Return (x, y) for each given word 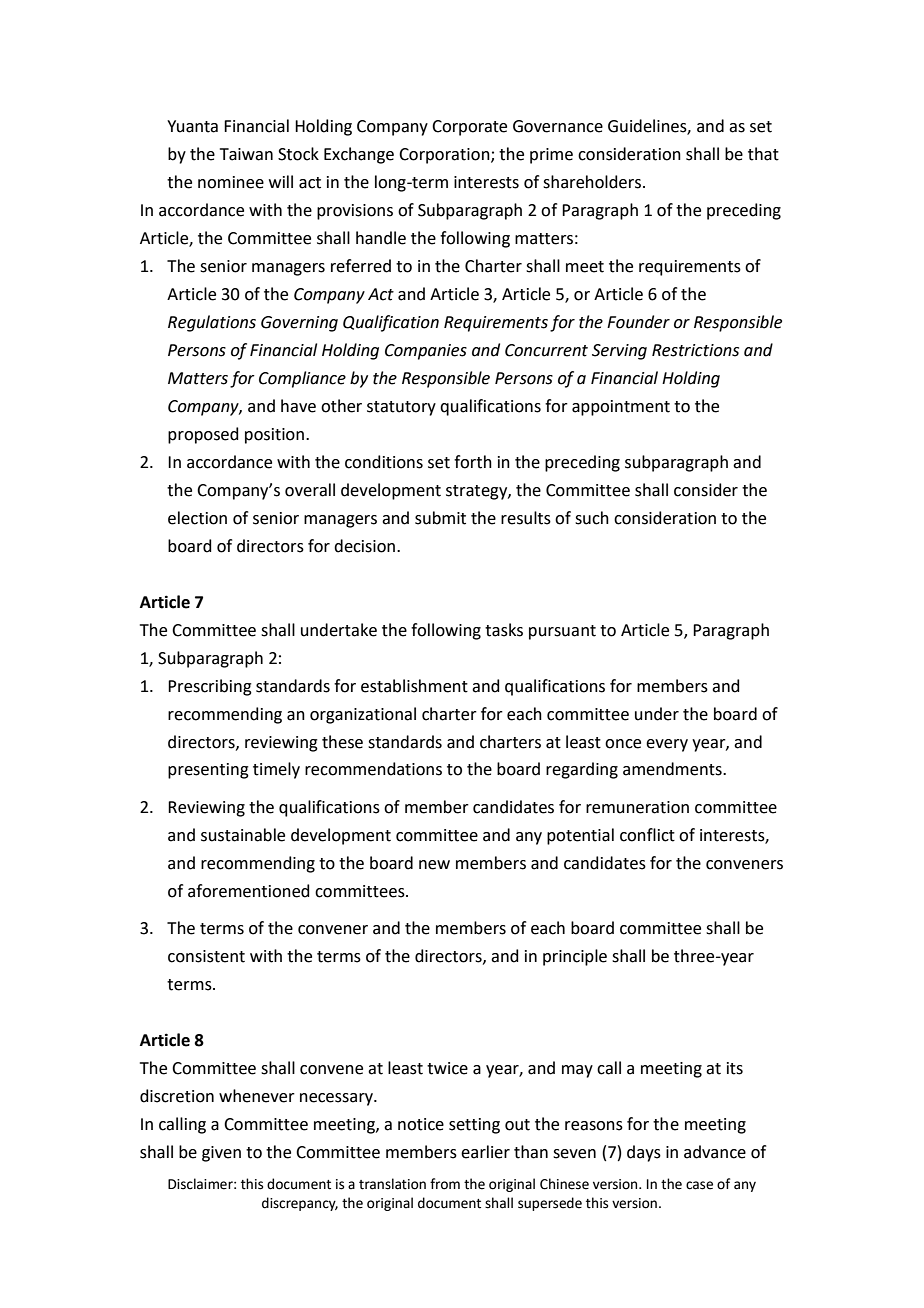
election (197, 518)
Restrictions (695, 350)
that (763, 154)
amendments (673, 769)
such (592, 518)
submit (440, 518)
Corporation (445, 156)
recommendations (373, 769)
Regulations (212, 323)
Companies (426, 352)
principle (575, 957)
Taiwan (246, 154)
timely (276, 770)
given (221, 1154)
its (735, 1068)
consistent (206, 956)
